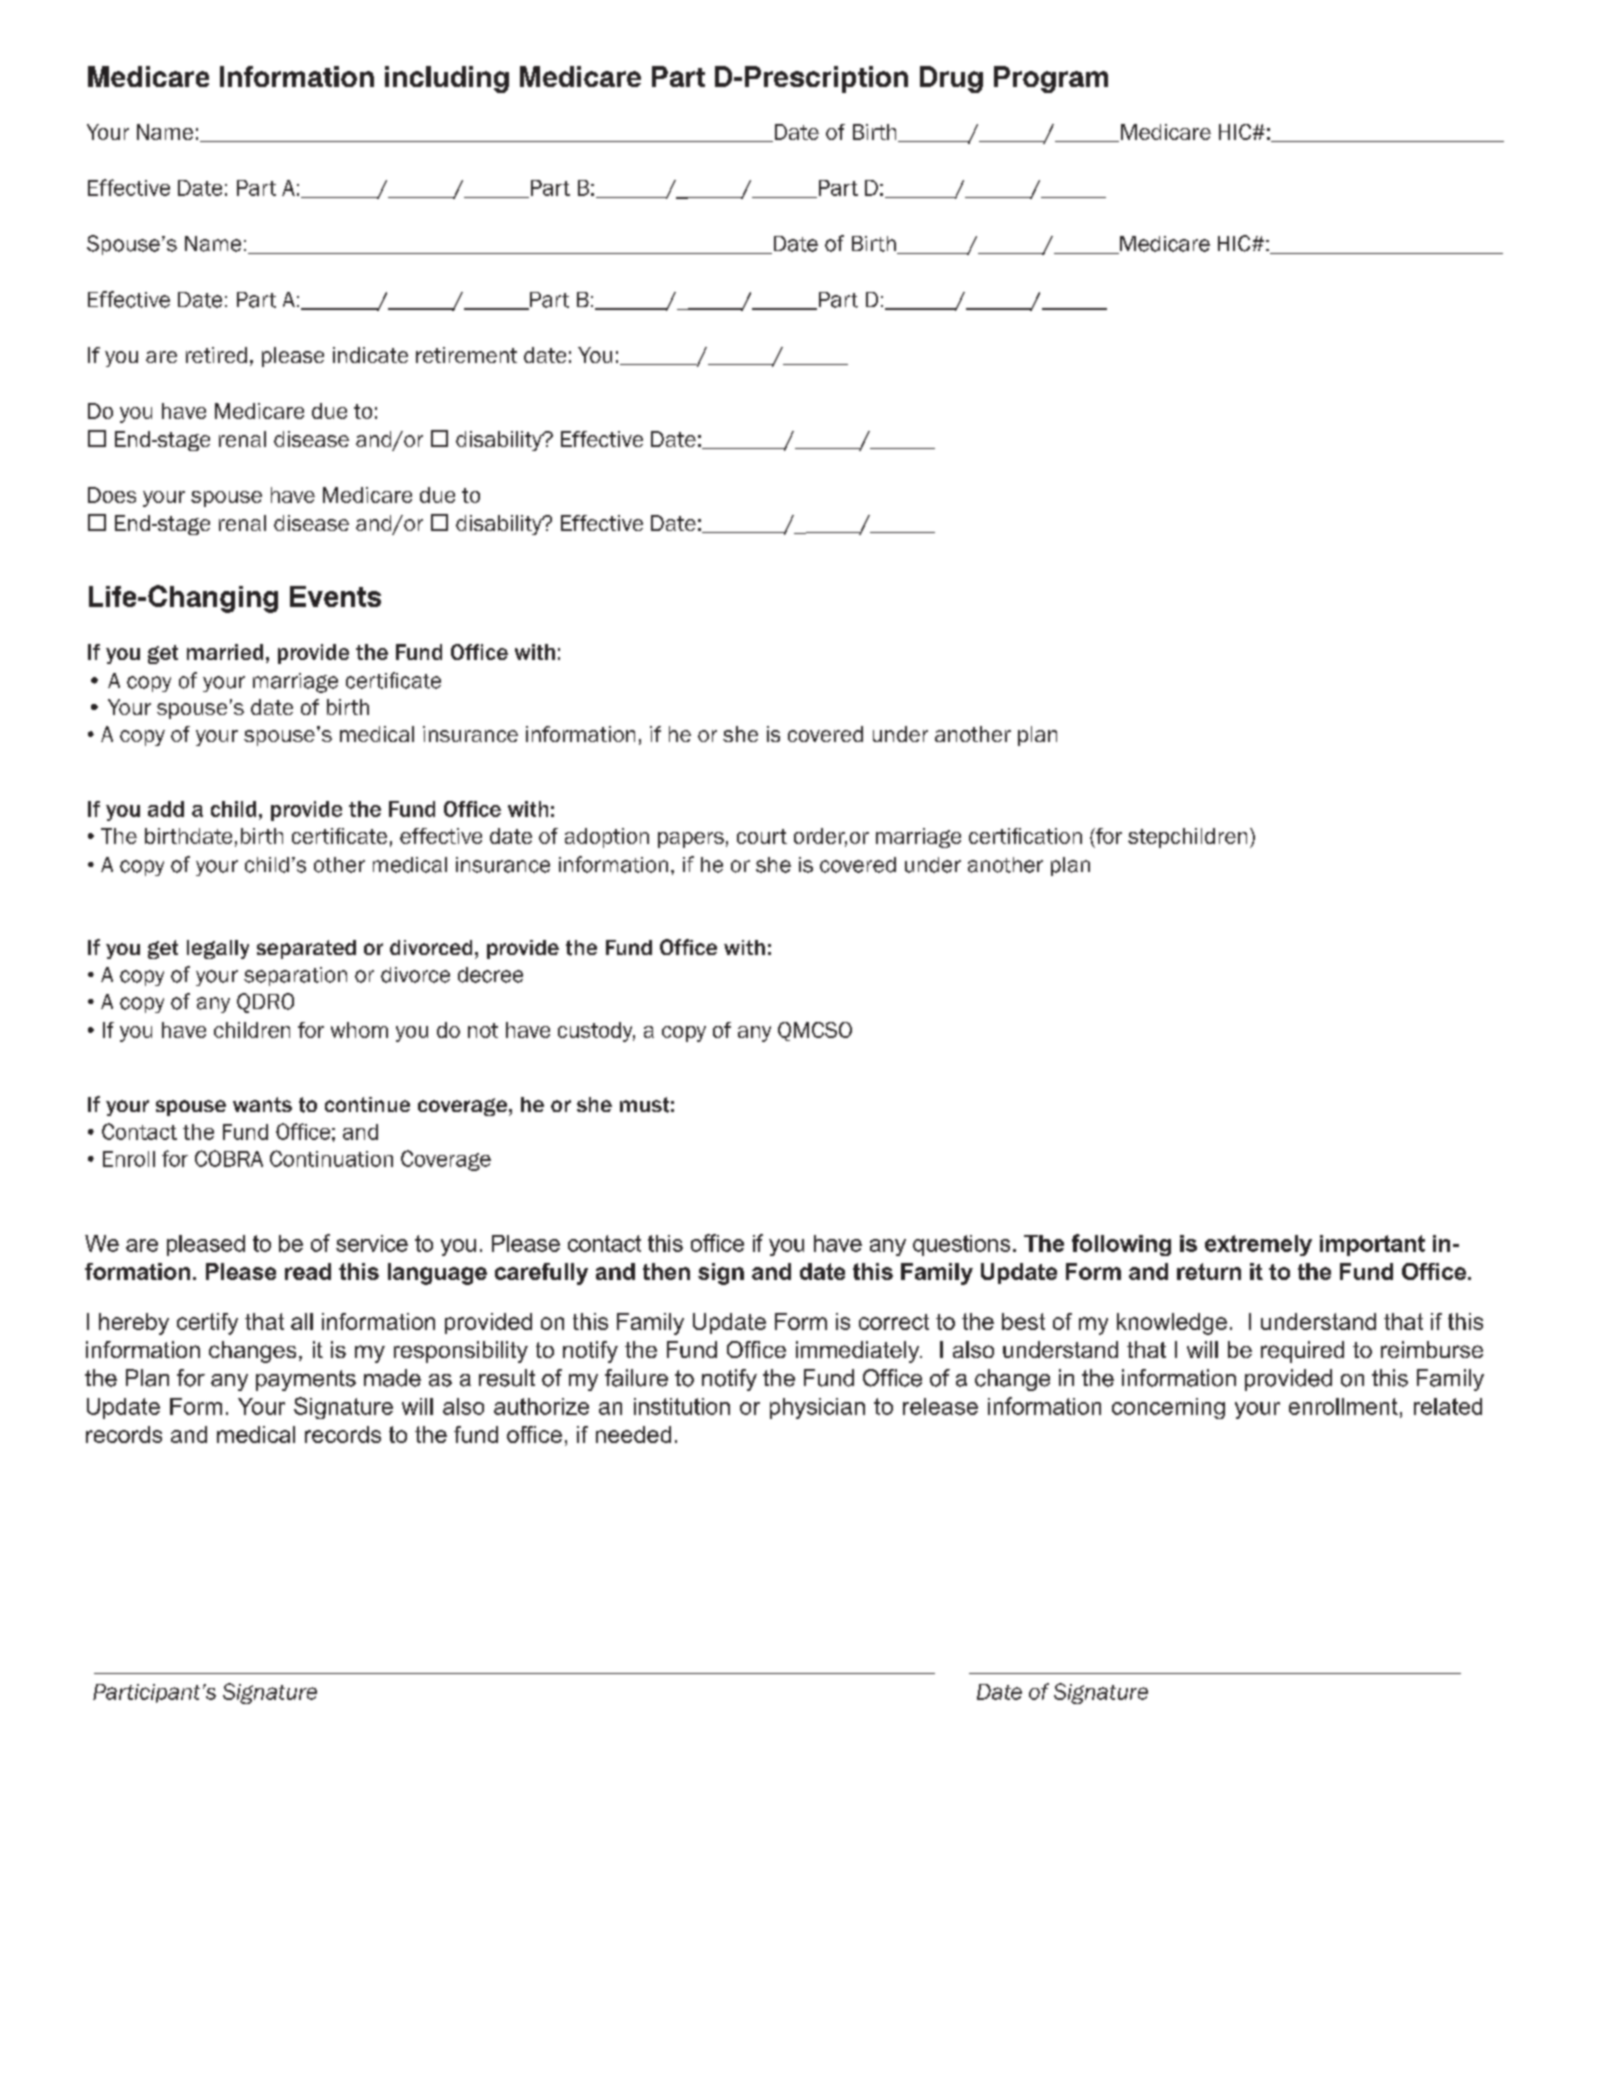 Image resolution: width=1602 pixels, height=2073 pixels. What do you see at coordinates (306, 1380) in the screenshot?
I see `payments` at bounding box center [306, 1380].
